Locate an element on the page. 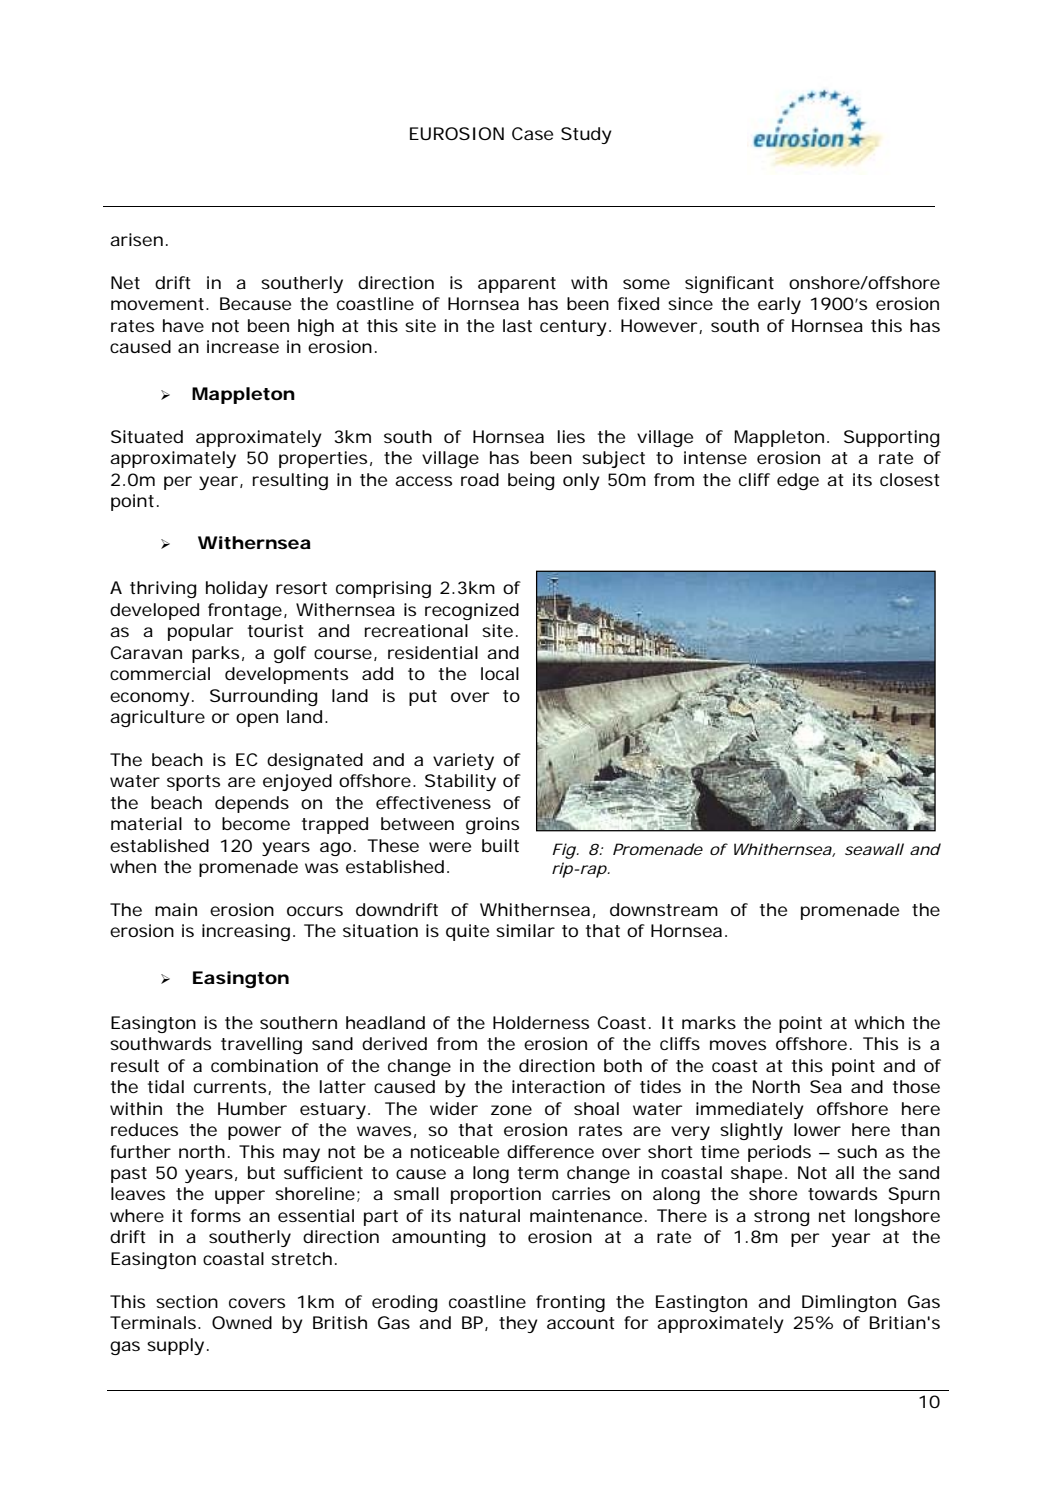  significant is located at coordinates (729, 284).
